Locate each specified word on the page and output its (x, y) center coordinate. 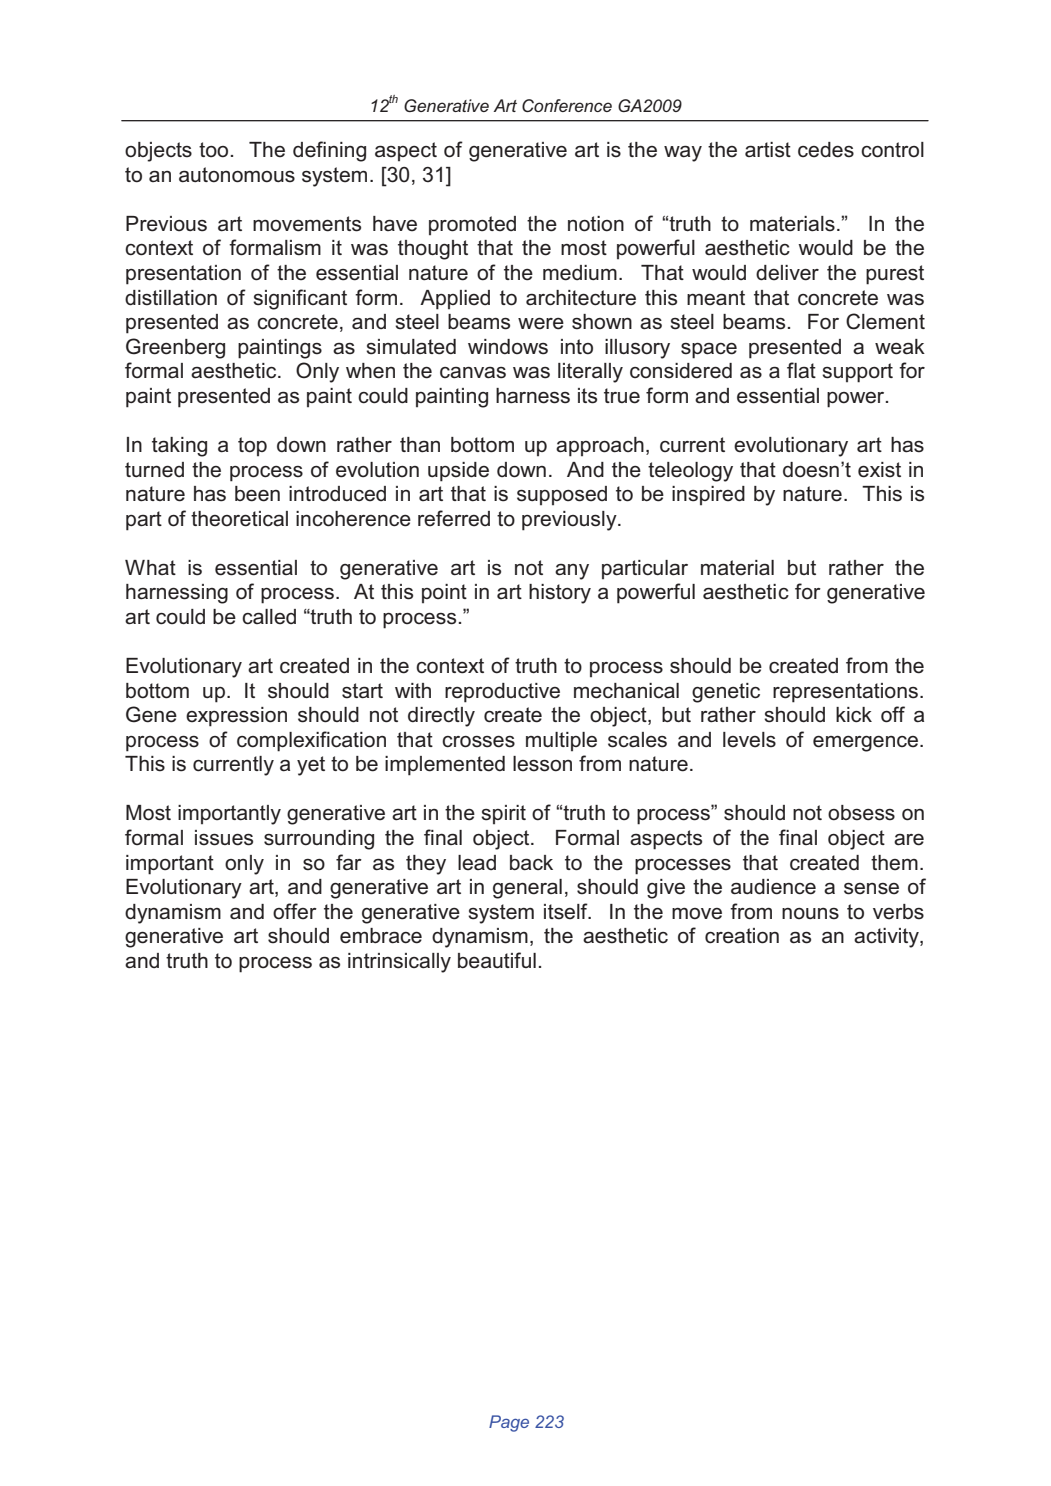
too (213, 150)
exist (879, 470)
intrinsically (399, 963)
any (572, 572)
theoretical (239, 519)
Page (509, 1423)
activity (887, 938)
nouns (810, 914)
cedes (826, 150)
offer (295, 911)
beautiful (497, 960)
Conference (567, 105)
